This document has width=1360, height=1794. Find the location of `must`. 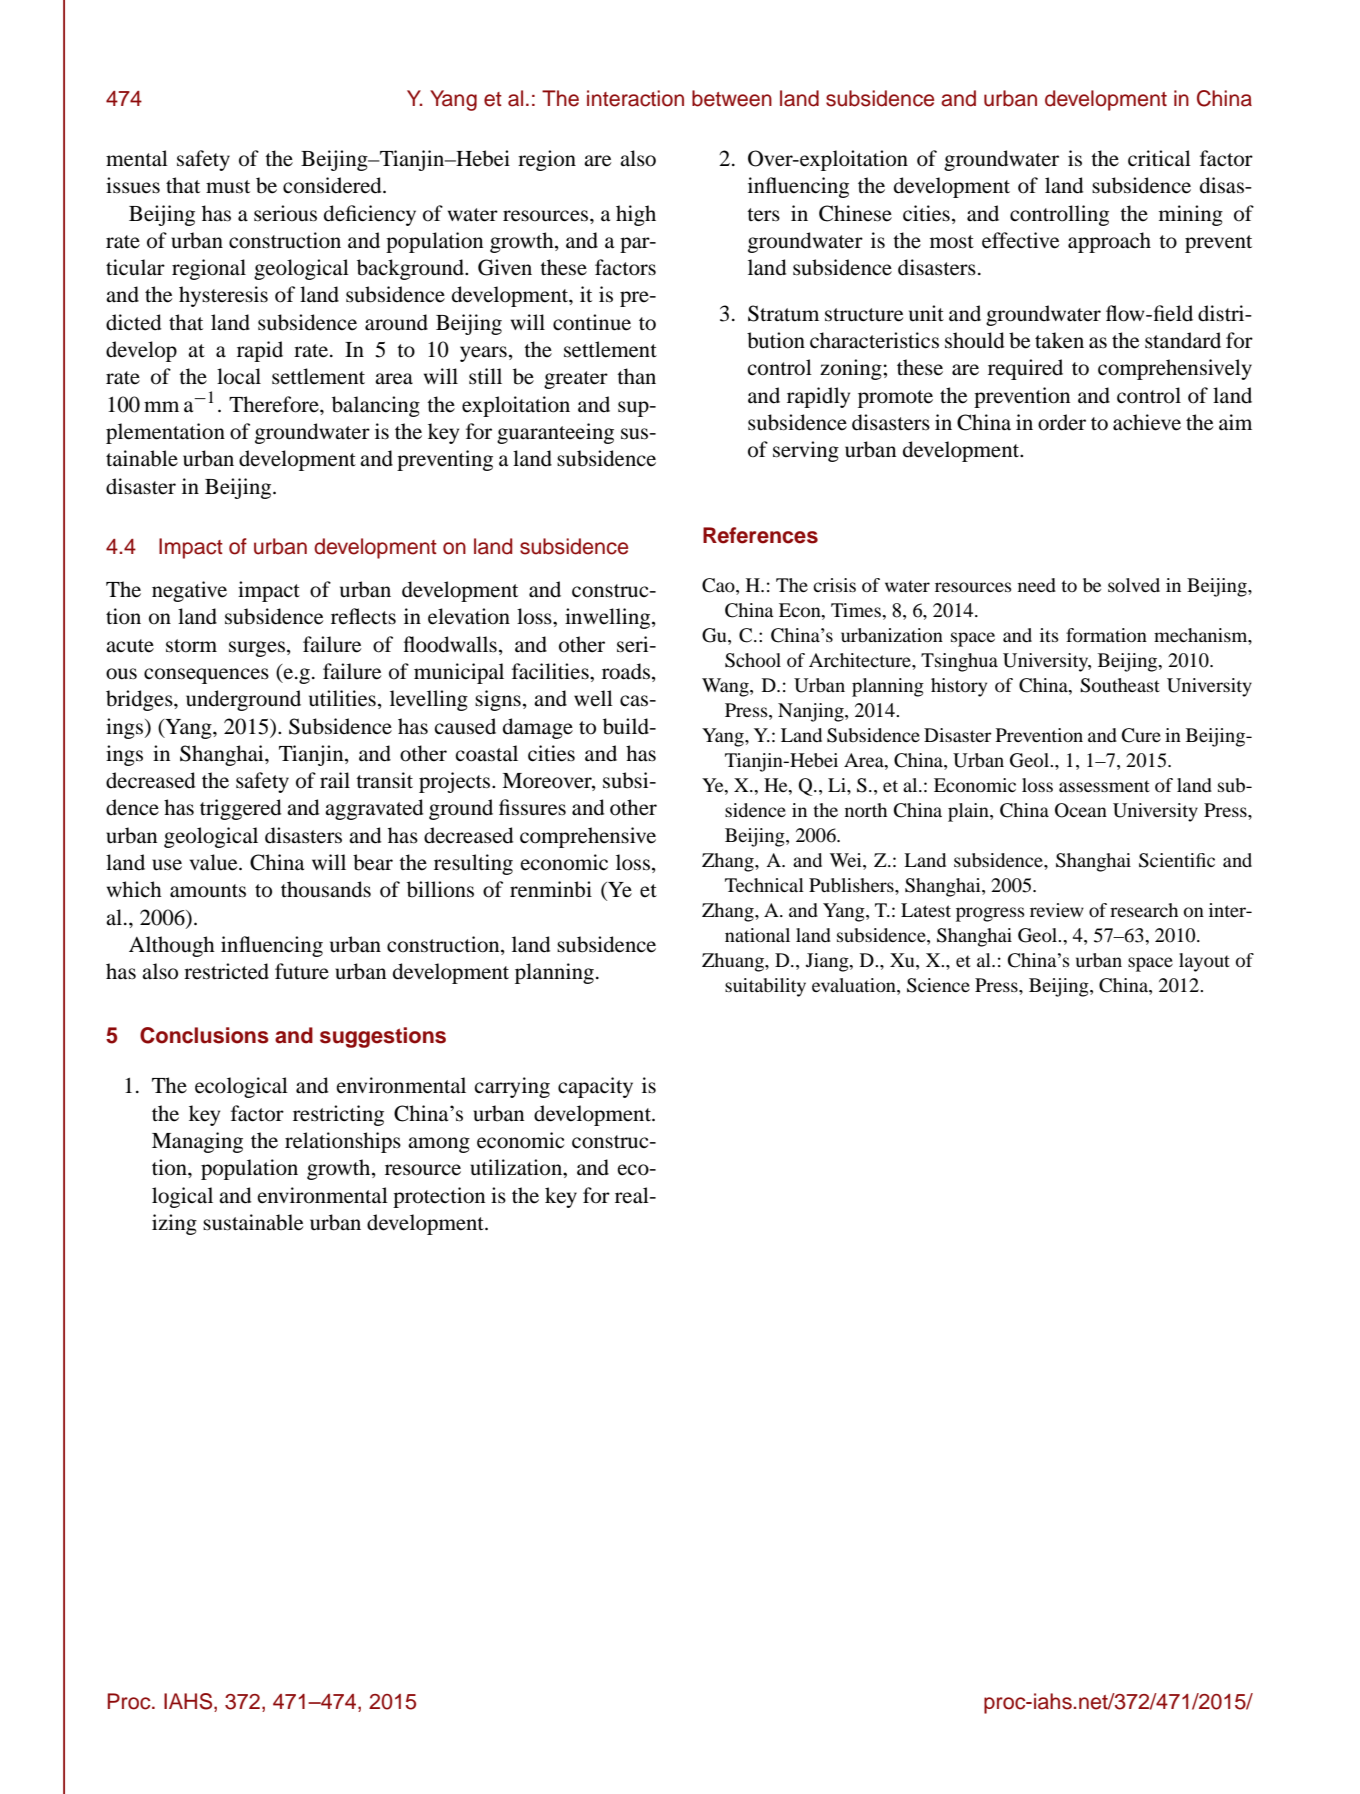

must is located at coordinates (228, 187).
